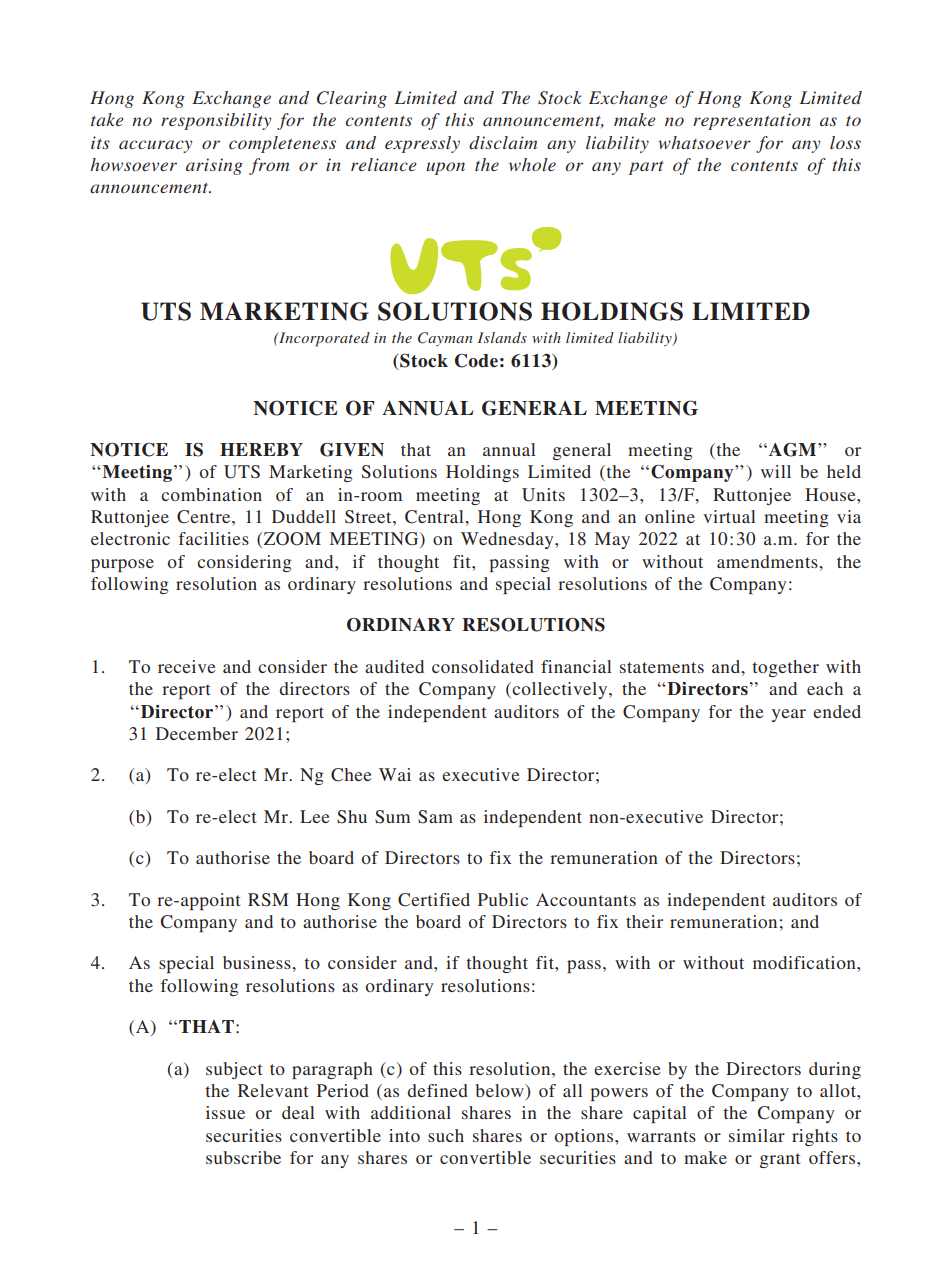 Image resolution: width=952 pixels, height=1270 pixels. Describe the element at coordinates (187, 666) in the screenshot. I see `receive` at that location.
